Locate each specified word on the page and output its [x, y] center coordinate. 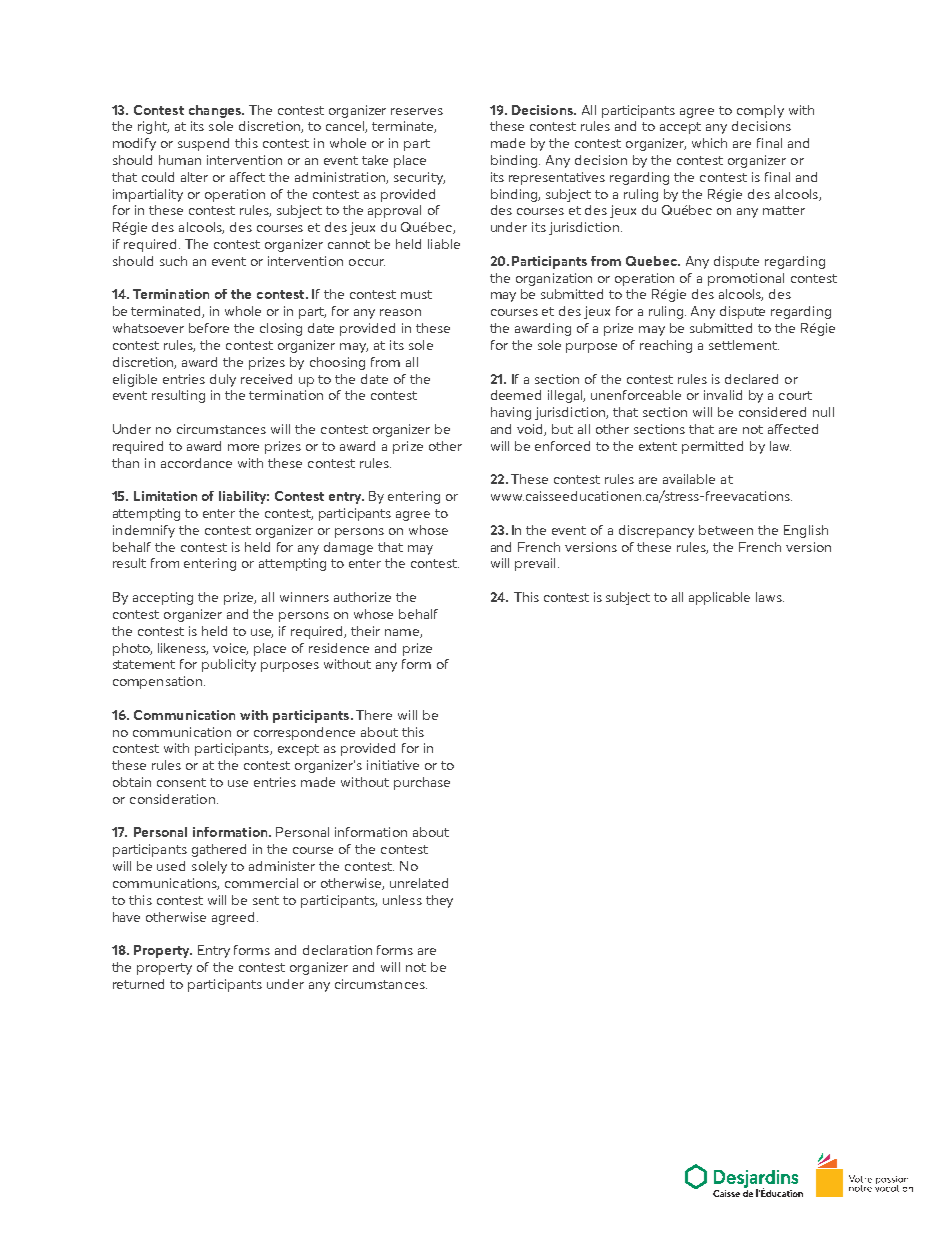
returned [138, 984]
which [709, 143]
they [439, 901]
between [726, 530]
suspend [203, 144]
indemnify [144, 531]
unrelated [419, 883]
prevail [535, 564]
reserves [417, 111]
